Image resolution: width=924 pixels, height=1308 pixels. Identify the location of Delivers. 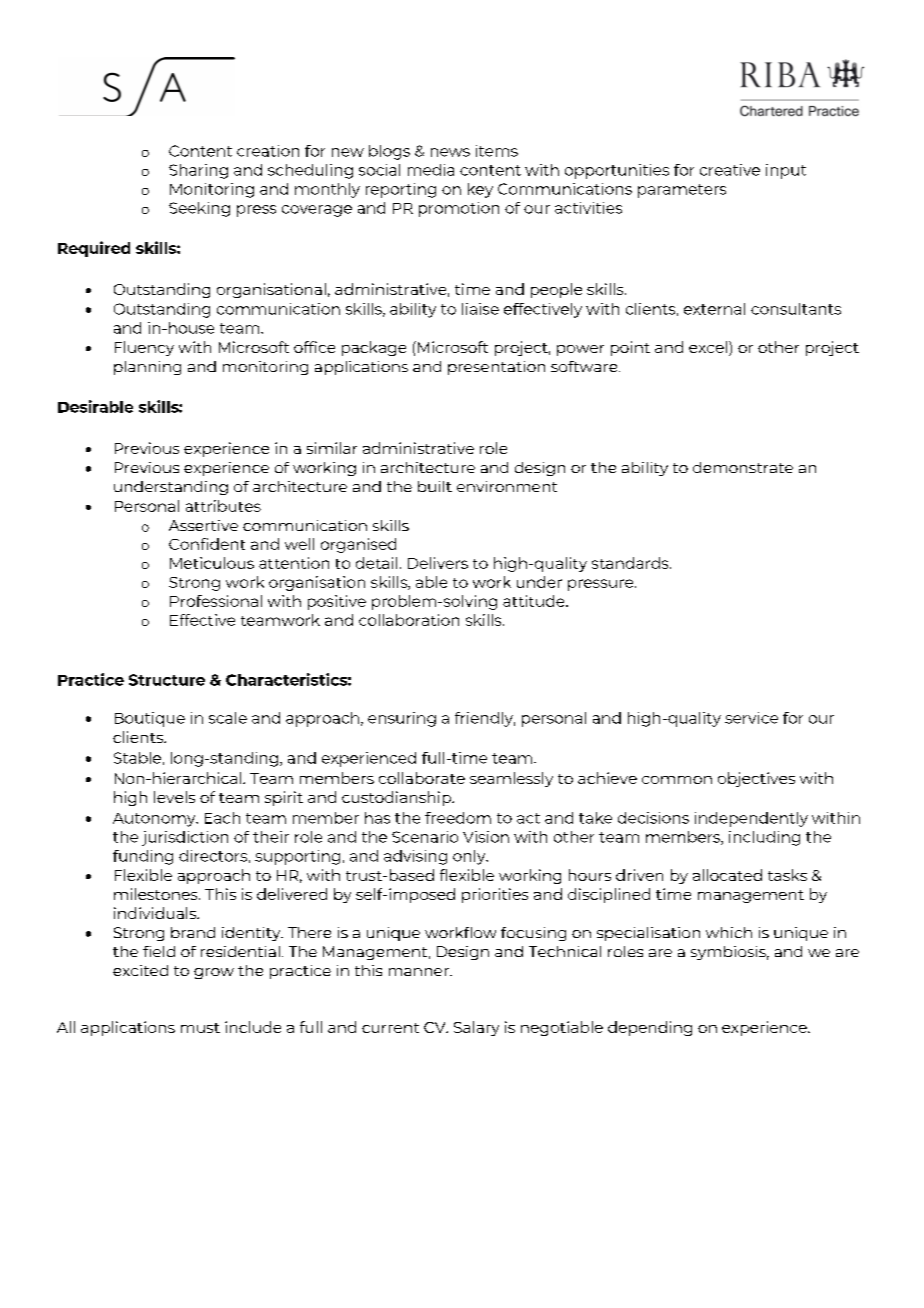
(438, 563).
